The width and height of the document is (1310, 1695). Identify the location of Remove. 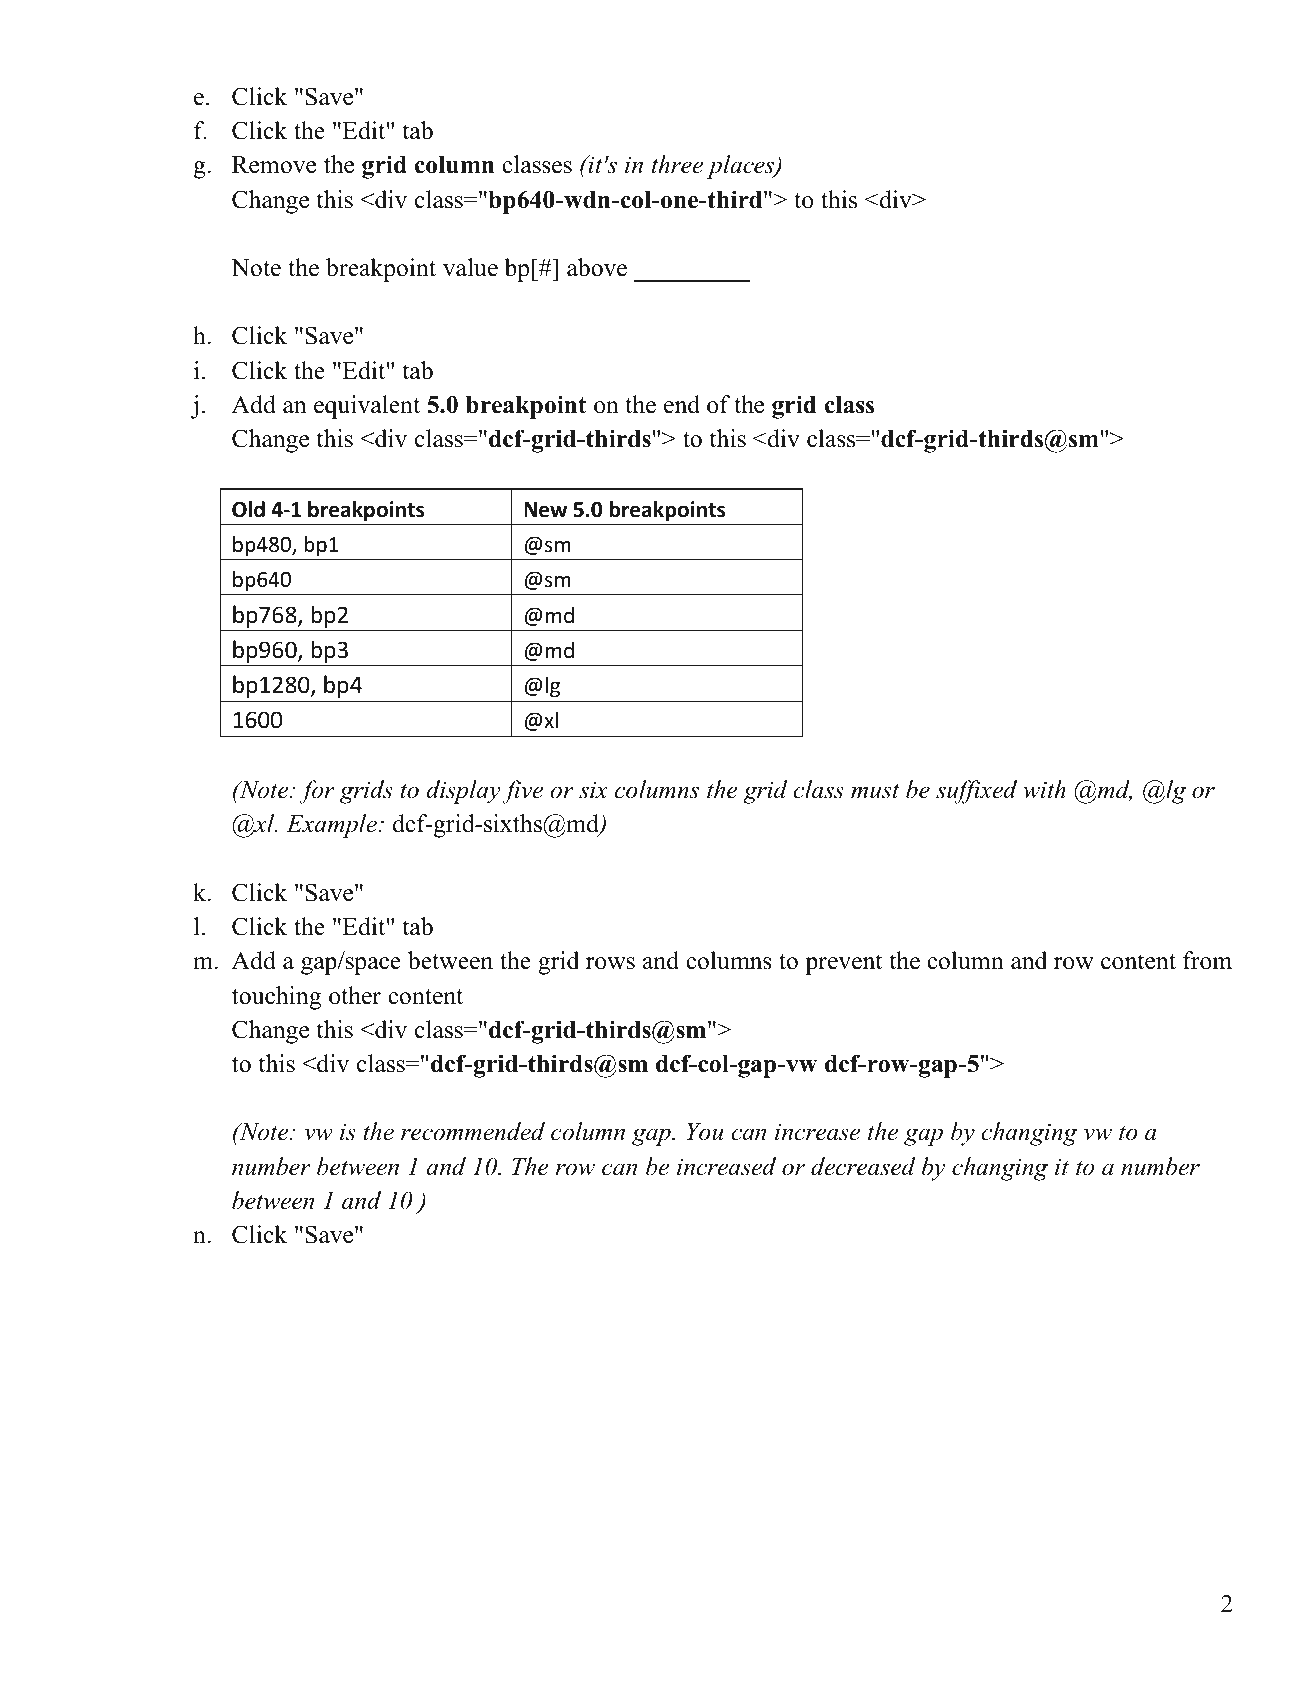
(274, 165).
